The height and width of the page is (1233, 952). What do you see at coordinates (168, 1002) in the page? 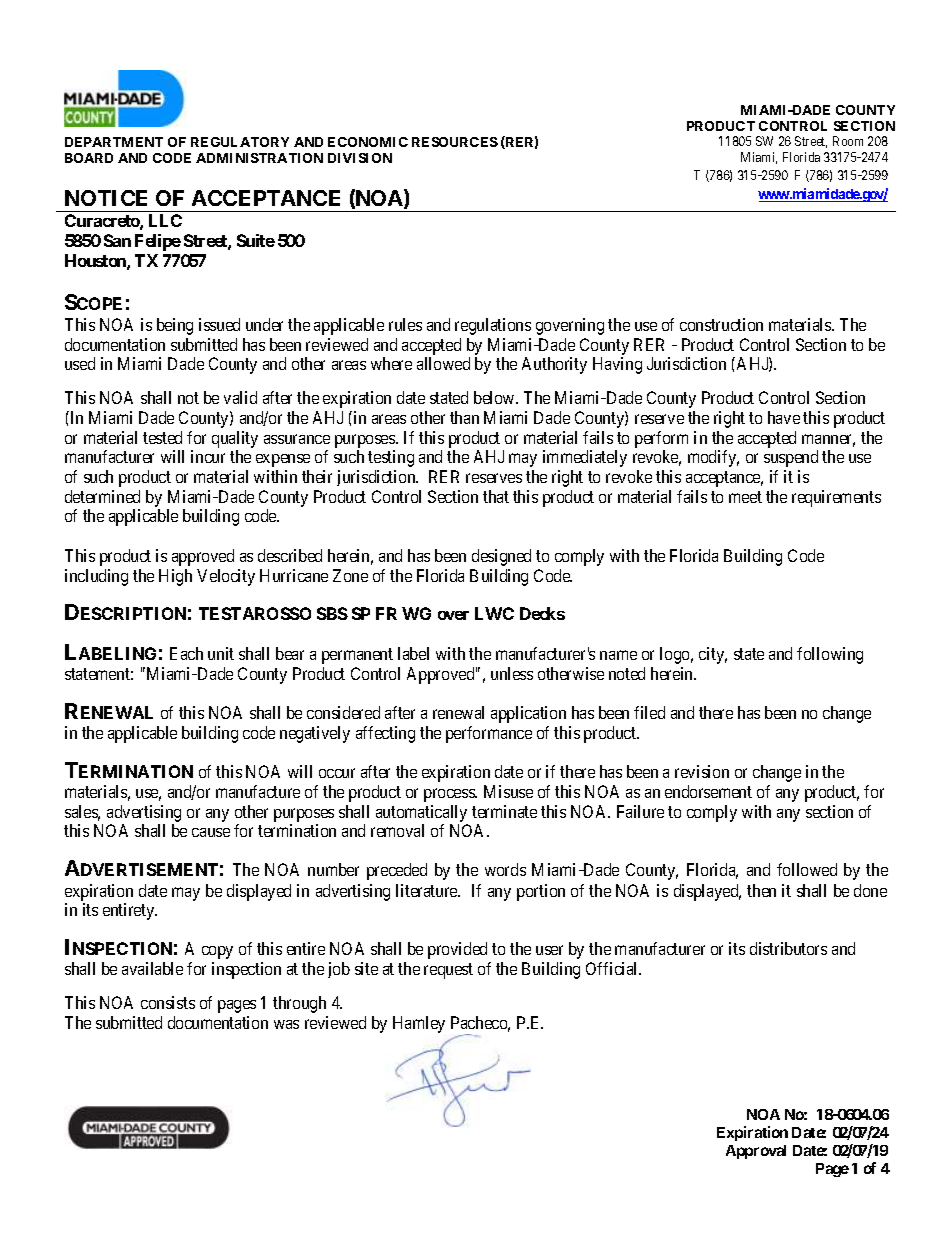
I see `consists` at bounding box center [168, 1002].
